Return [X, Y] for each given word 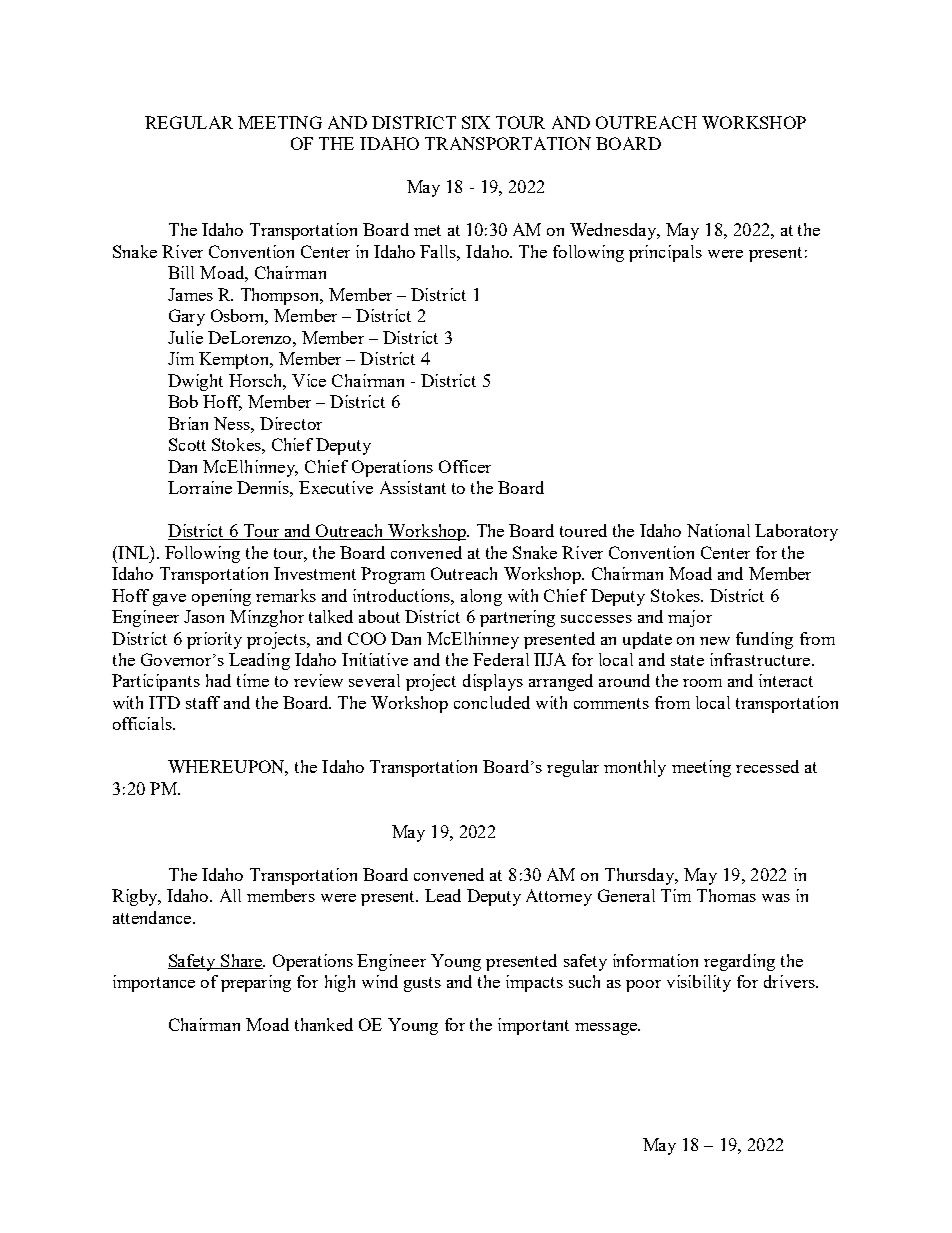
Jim [181, 358]
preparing [256, 983]
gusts [422, 984]
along [481, 597]
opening [221, 597]
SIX [476, 122]
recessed [767, 766]
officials [143, 723]
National [718, 530]
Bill [181, 272]
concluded [492, 702]
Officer [465, 466]
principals [665, 253]
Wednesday [614, 231]
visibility [699, 983]
